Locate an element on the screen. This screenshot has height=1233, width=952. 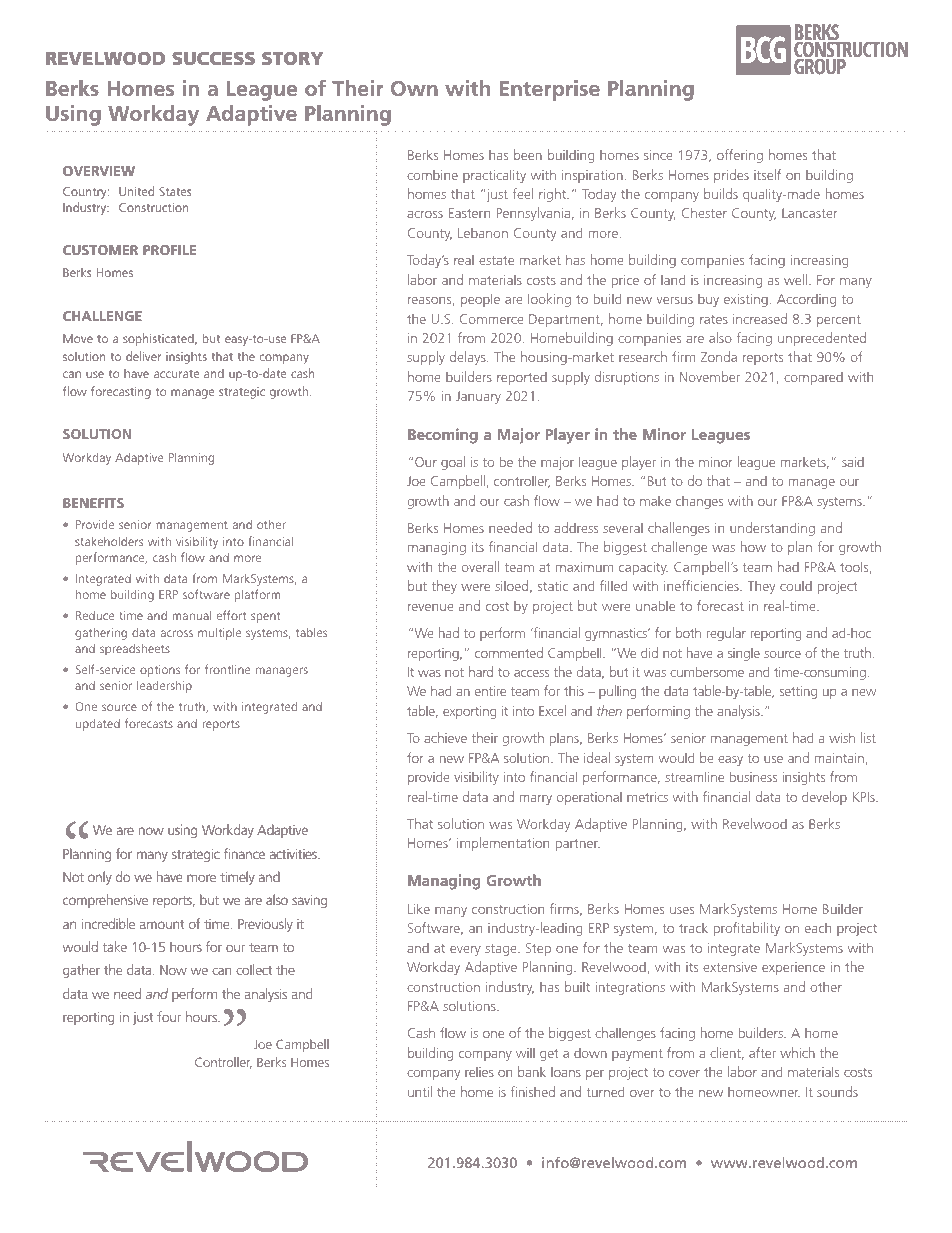
develop is located at coordinates (824, 798).
